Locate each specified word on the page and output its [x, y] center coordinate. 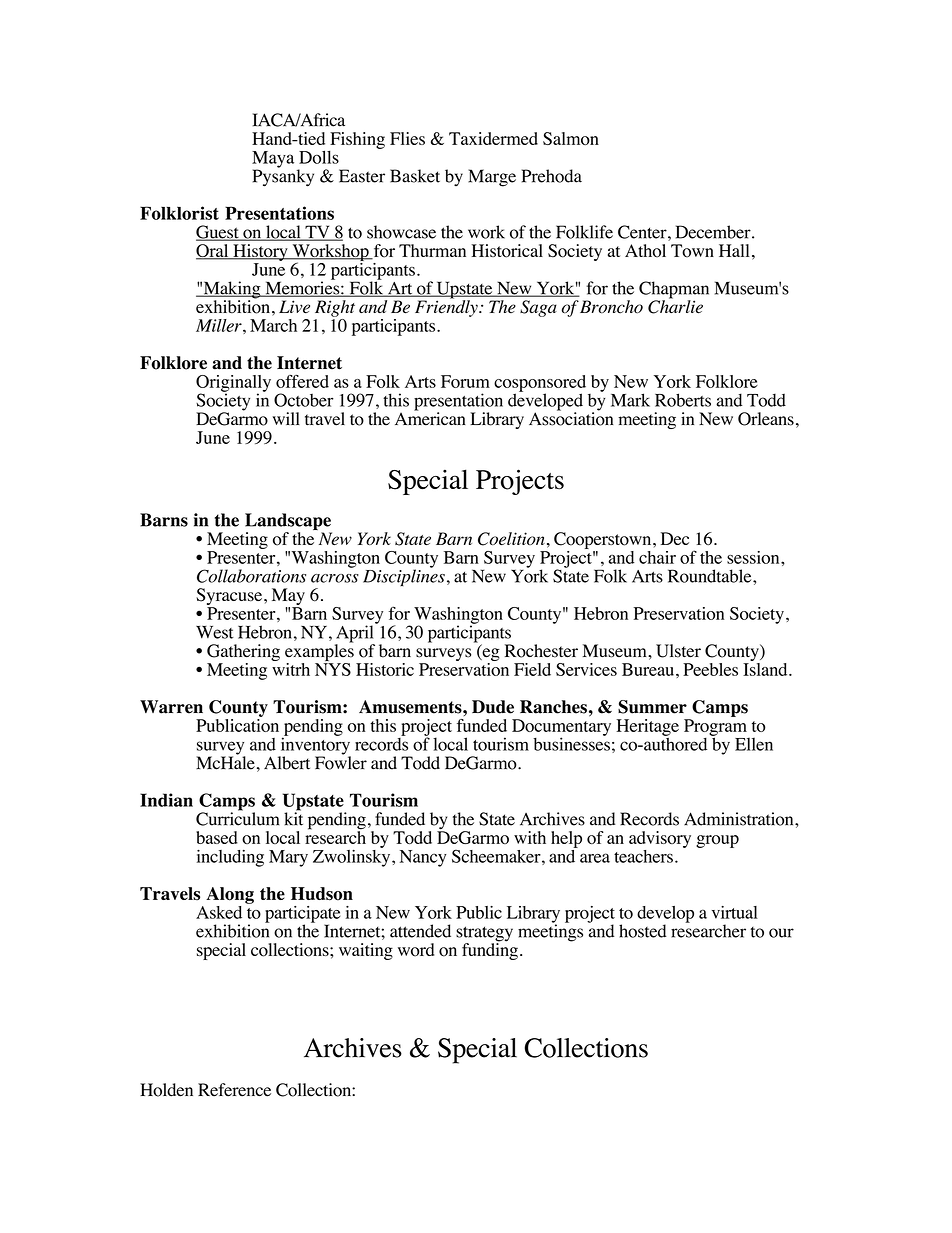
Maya [273, 160]
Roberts [683, 400]
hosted [643, 931]
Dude [493, 707]
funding [490, 950]
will [286, 418]
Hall [734, 250]
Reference [234, 1090]
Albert [287, 763]
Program [716, 728]
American [430, 418]
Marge [492, 178]
